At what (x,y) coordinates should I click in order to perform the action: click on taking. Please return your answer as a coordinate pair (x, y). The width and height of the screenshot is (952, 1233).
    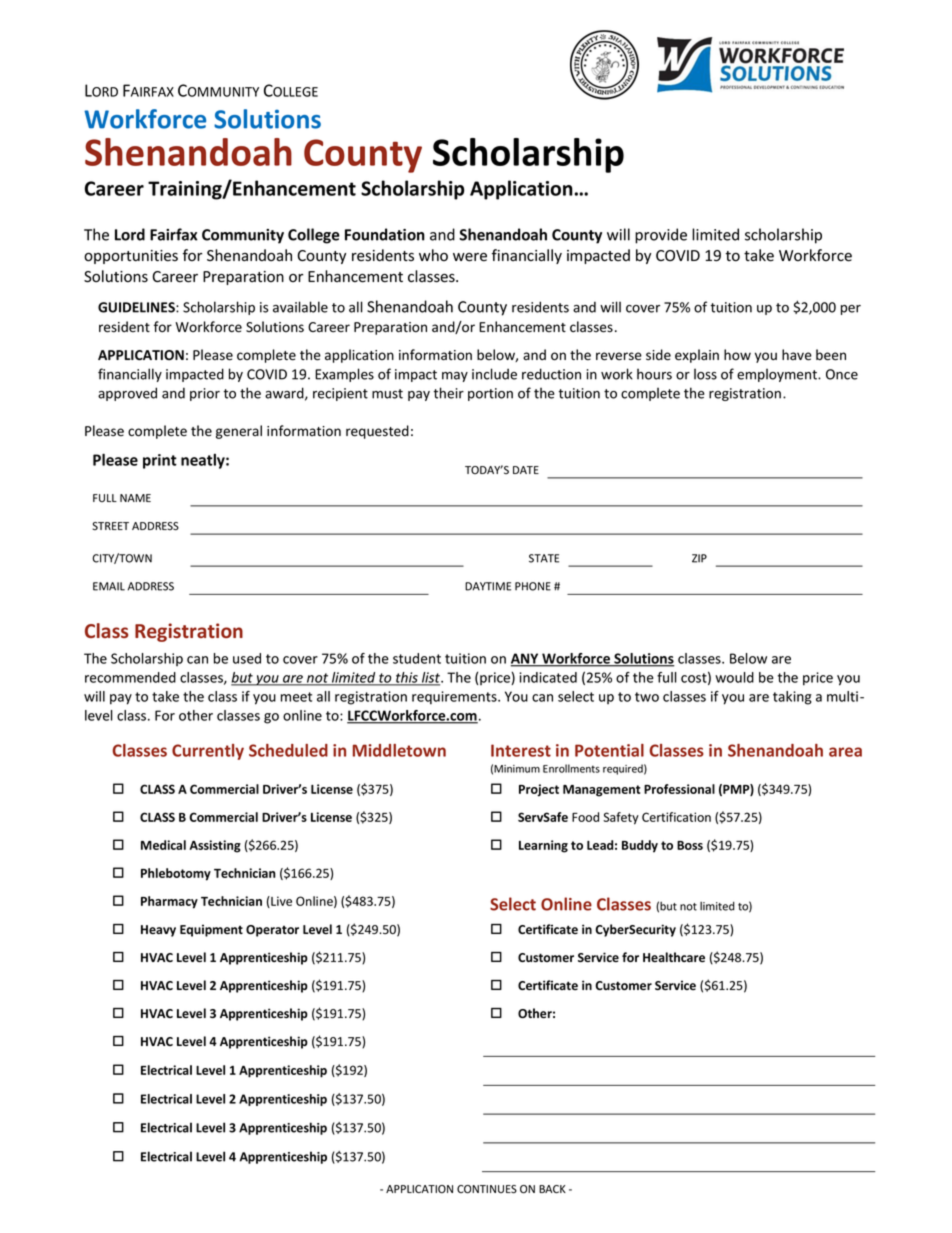
    Looking at the image, I should click on (792, 698).
